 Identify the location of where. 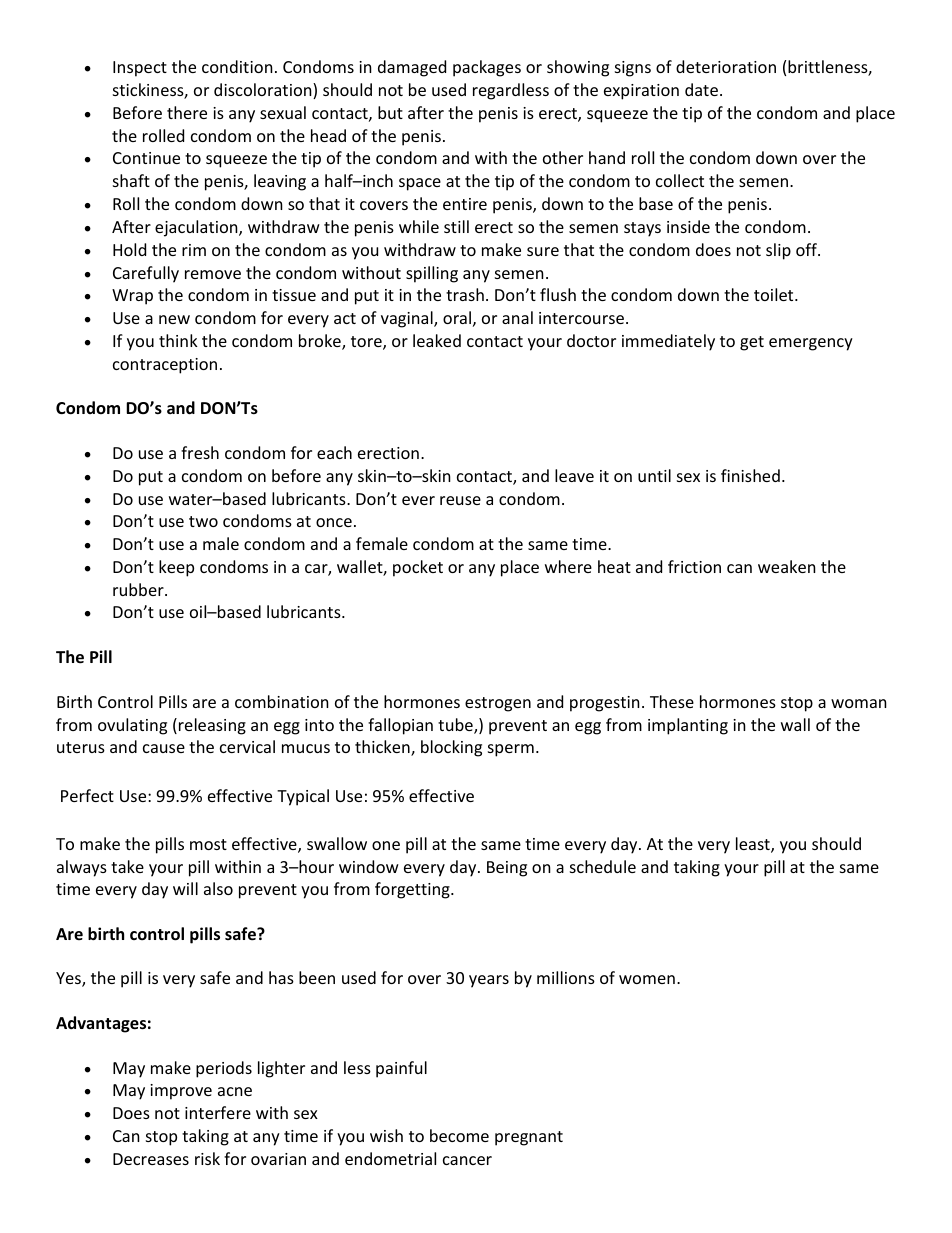
(568, 566).
